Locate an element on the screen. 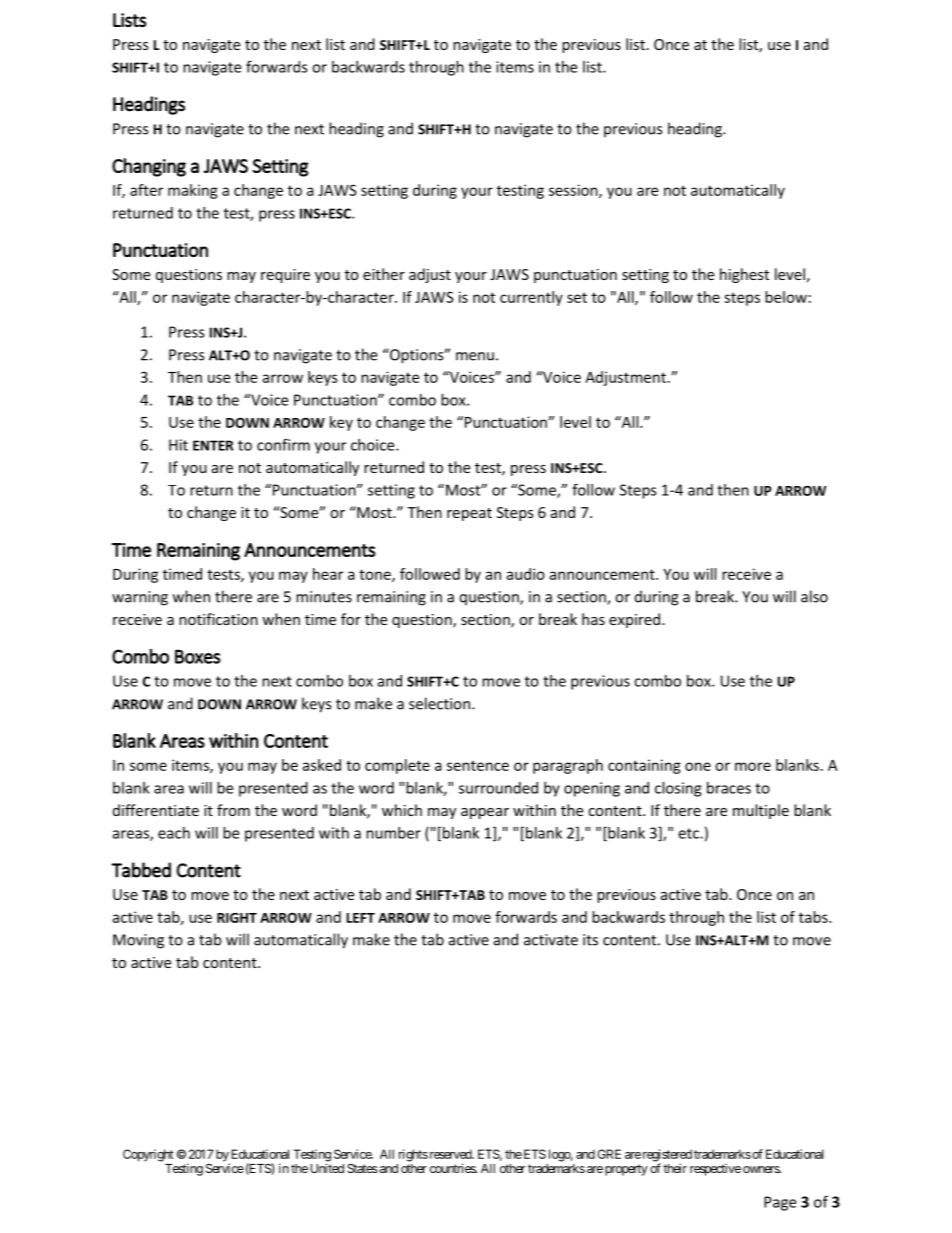 The height and width of the screenshot is (1233, 952). highest is located at coordinates (744, 275).
